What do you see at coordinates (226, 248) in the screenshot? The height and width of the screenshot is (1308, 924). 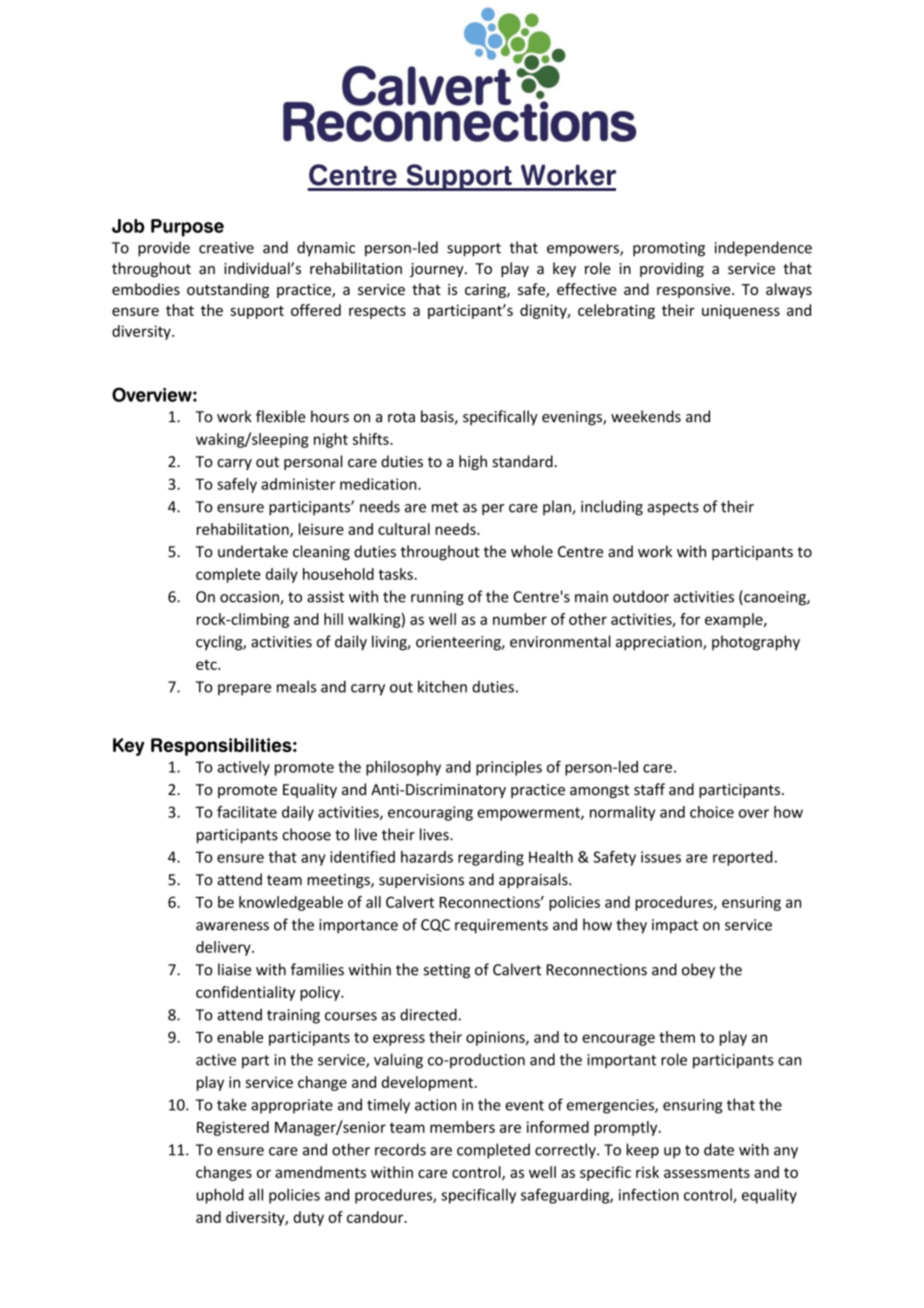 I see `creative` at bounding box center [226, 248].
